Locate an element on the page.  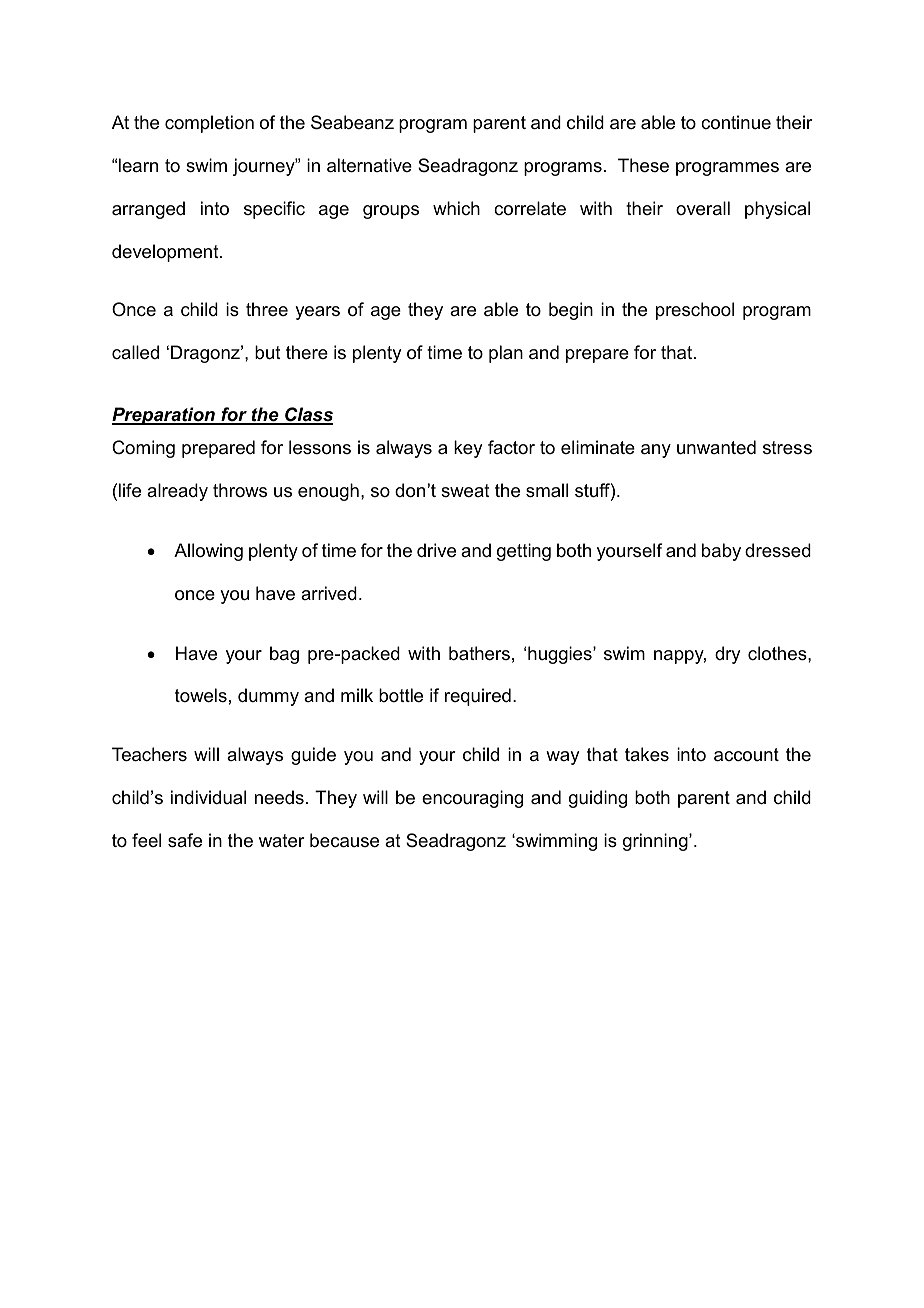
completion is located at coordinates (209, 124).
